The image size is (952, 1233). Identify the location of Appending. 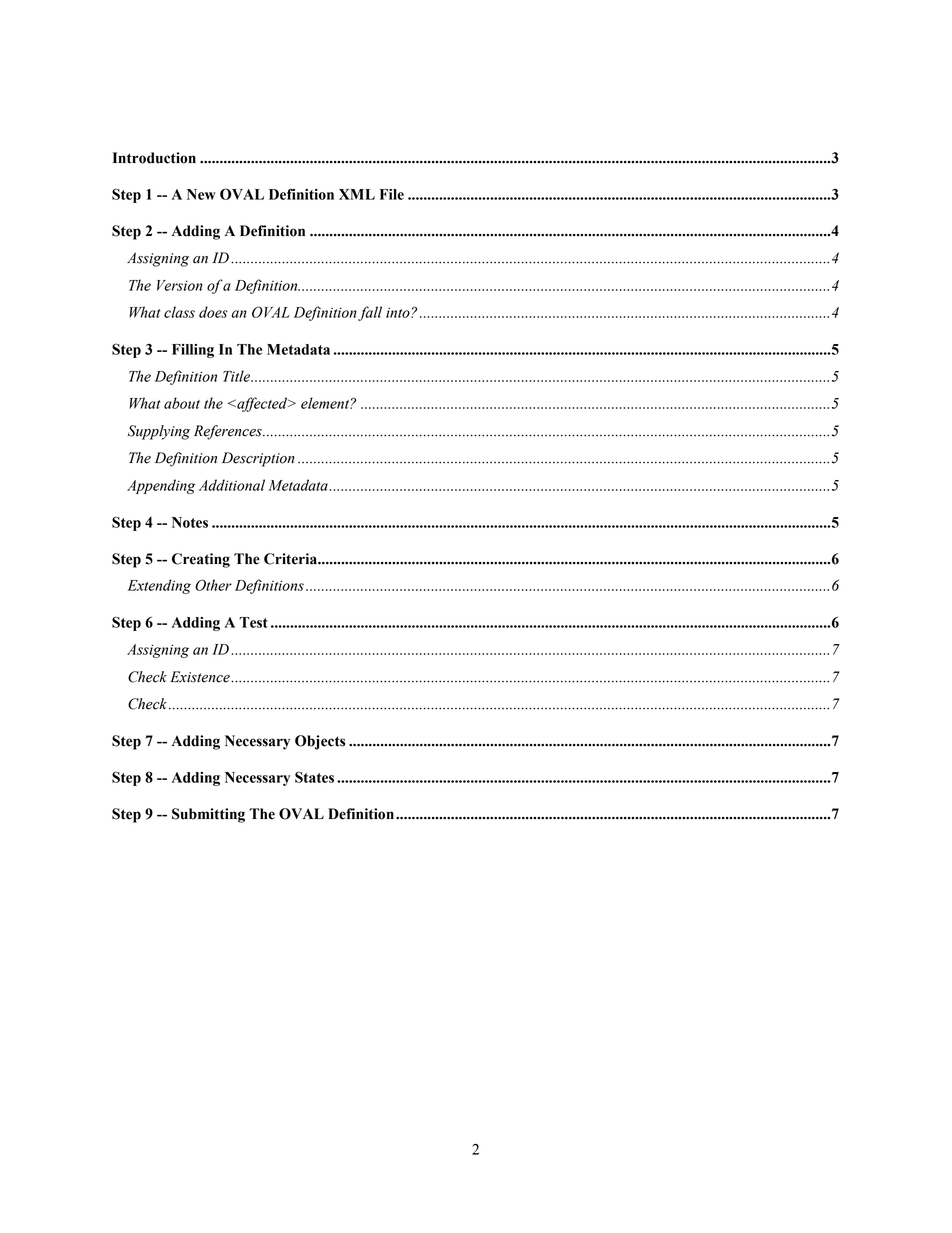
(161, 486).
